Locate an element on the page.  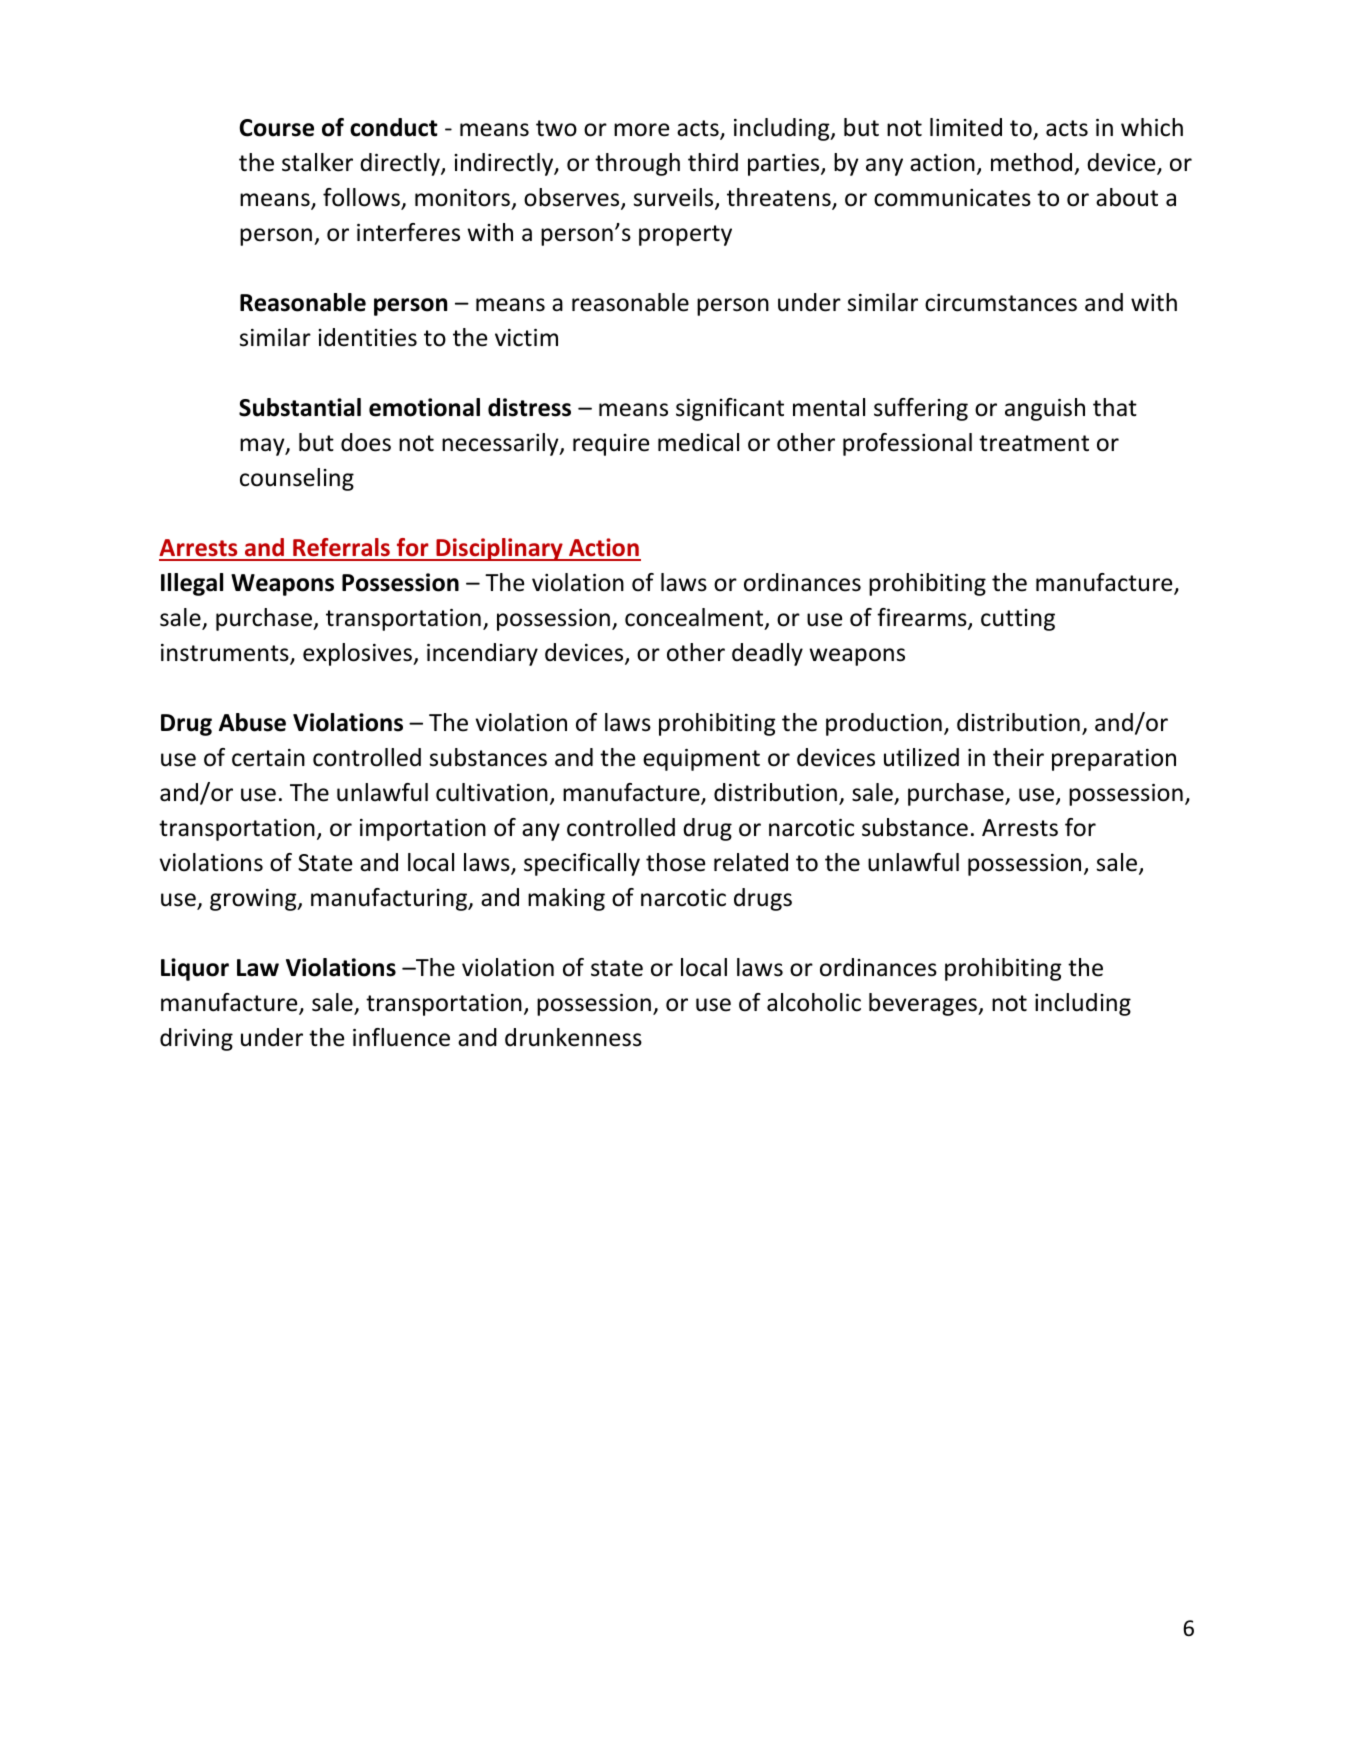
their is located at coordinates (1018, 757).
